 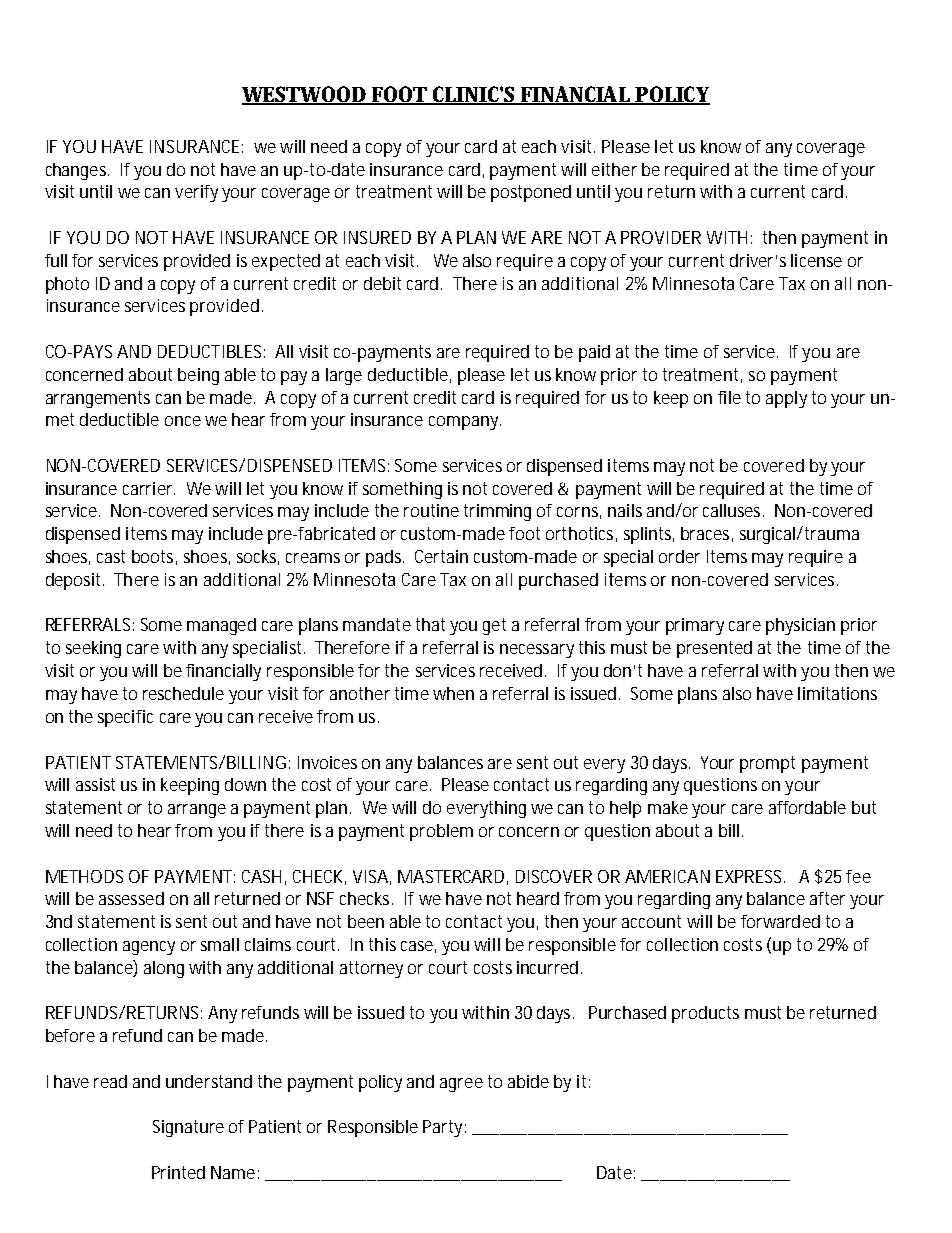 What do you see at coordinates (786, 399) in the screenshot?
I see `apply` at bounding box center [786, 399].
